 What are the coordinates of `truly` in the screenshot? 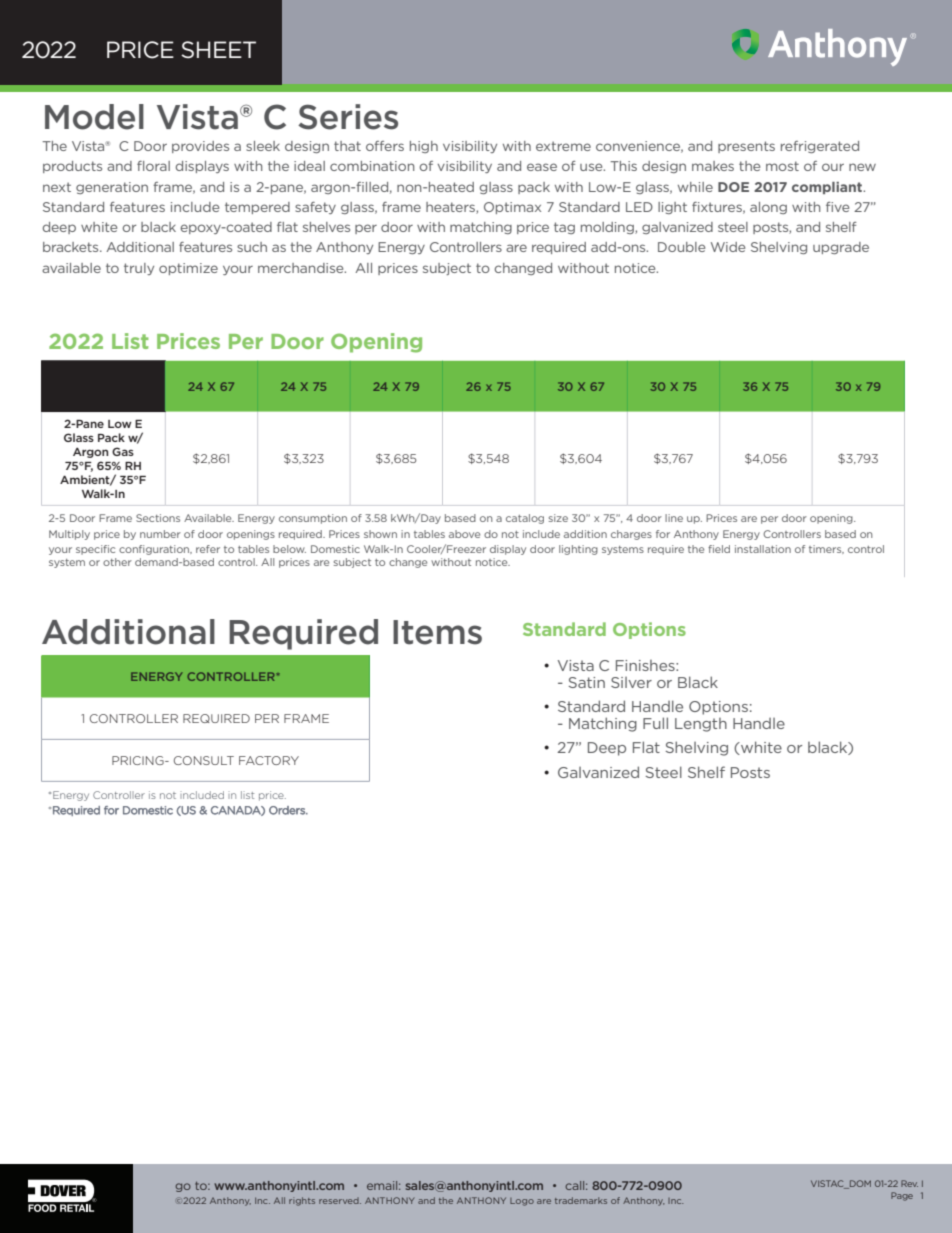 It's located at (139, 269).
